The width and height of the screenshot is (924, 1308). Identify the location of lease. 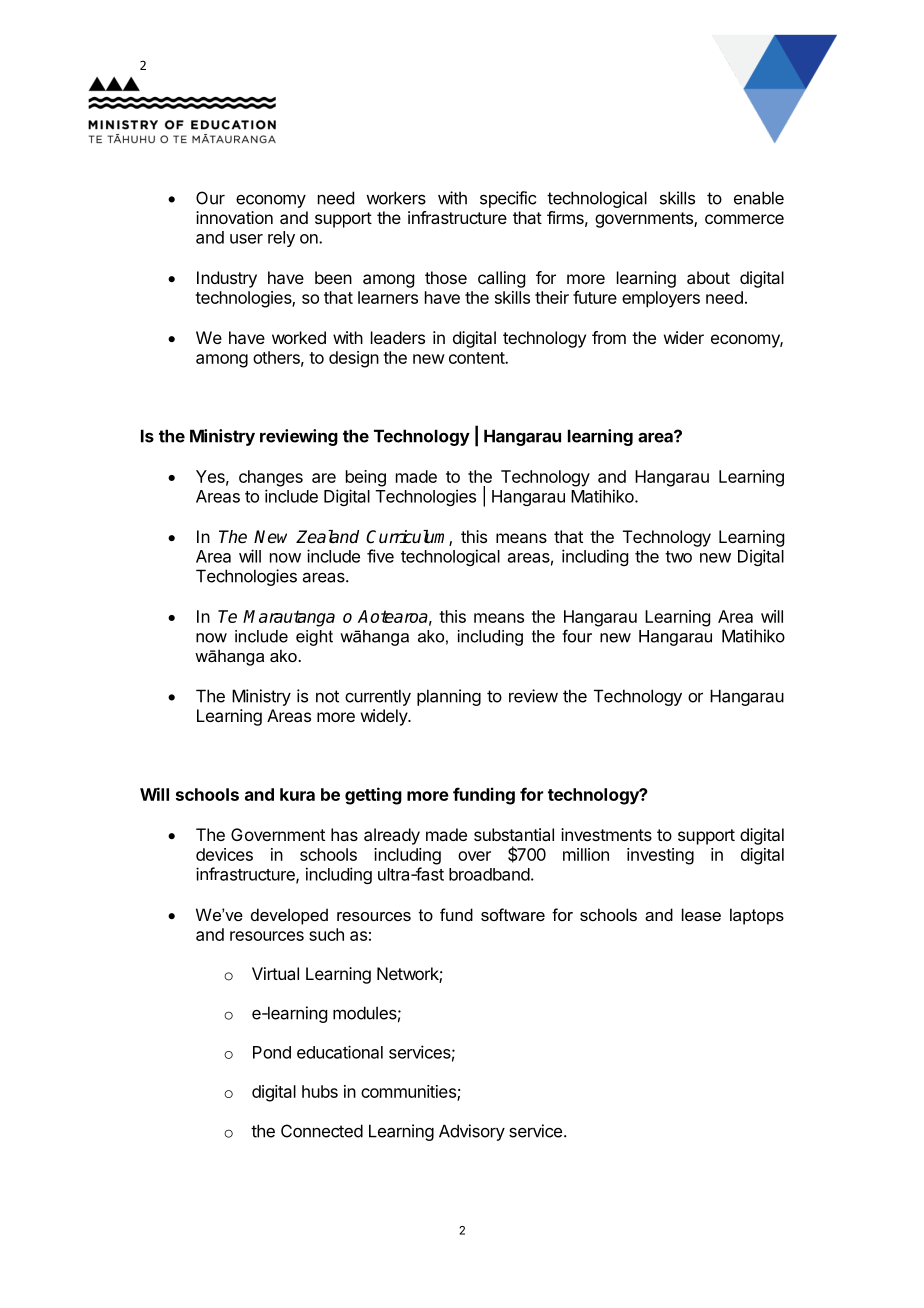
(701, 914).
